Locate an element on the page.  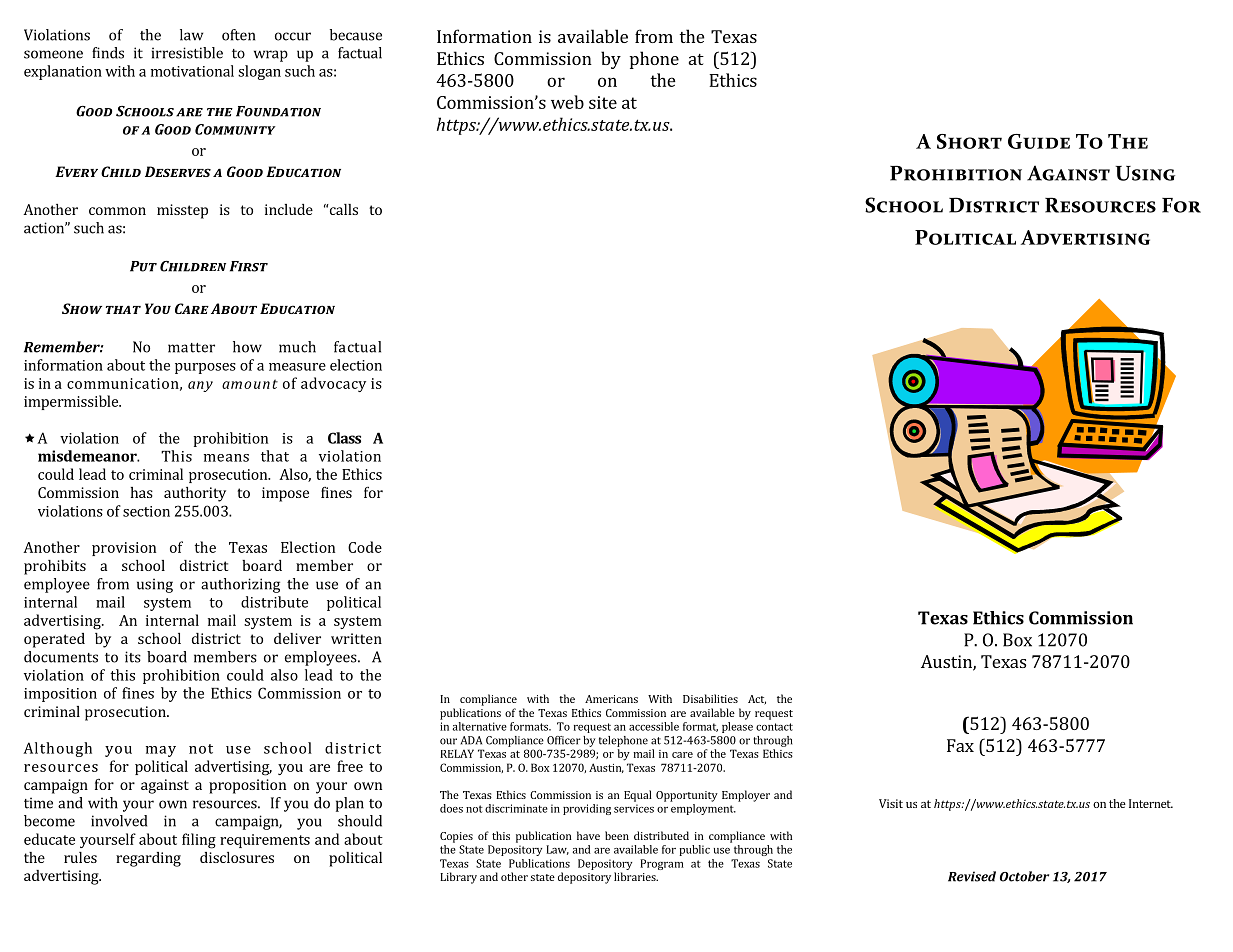
Guide is located at coordinates (1039, 141).
